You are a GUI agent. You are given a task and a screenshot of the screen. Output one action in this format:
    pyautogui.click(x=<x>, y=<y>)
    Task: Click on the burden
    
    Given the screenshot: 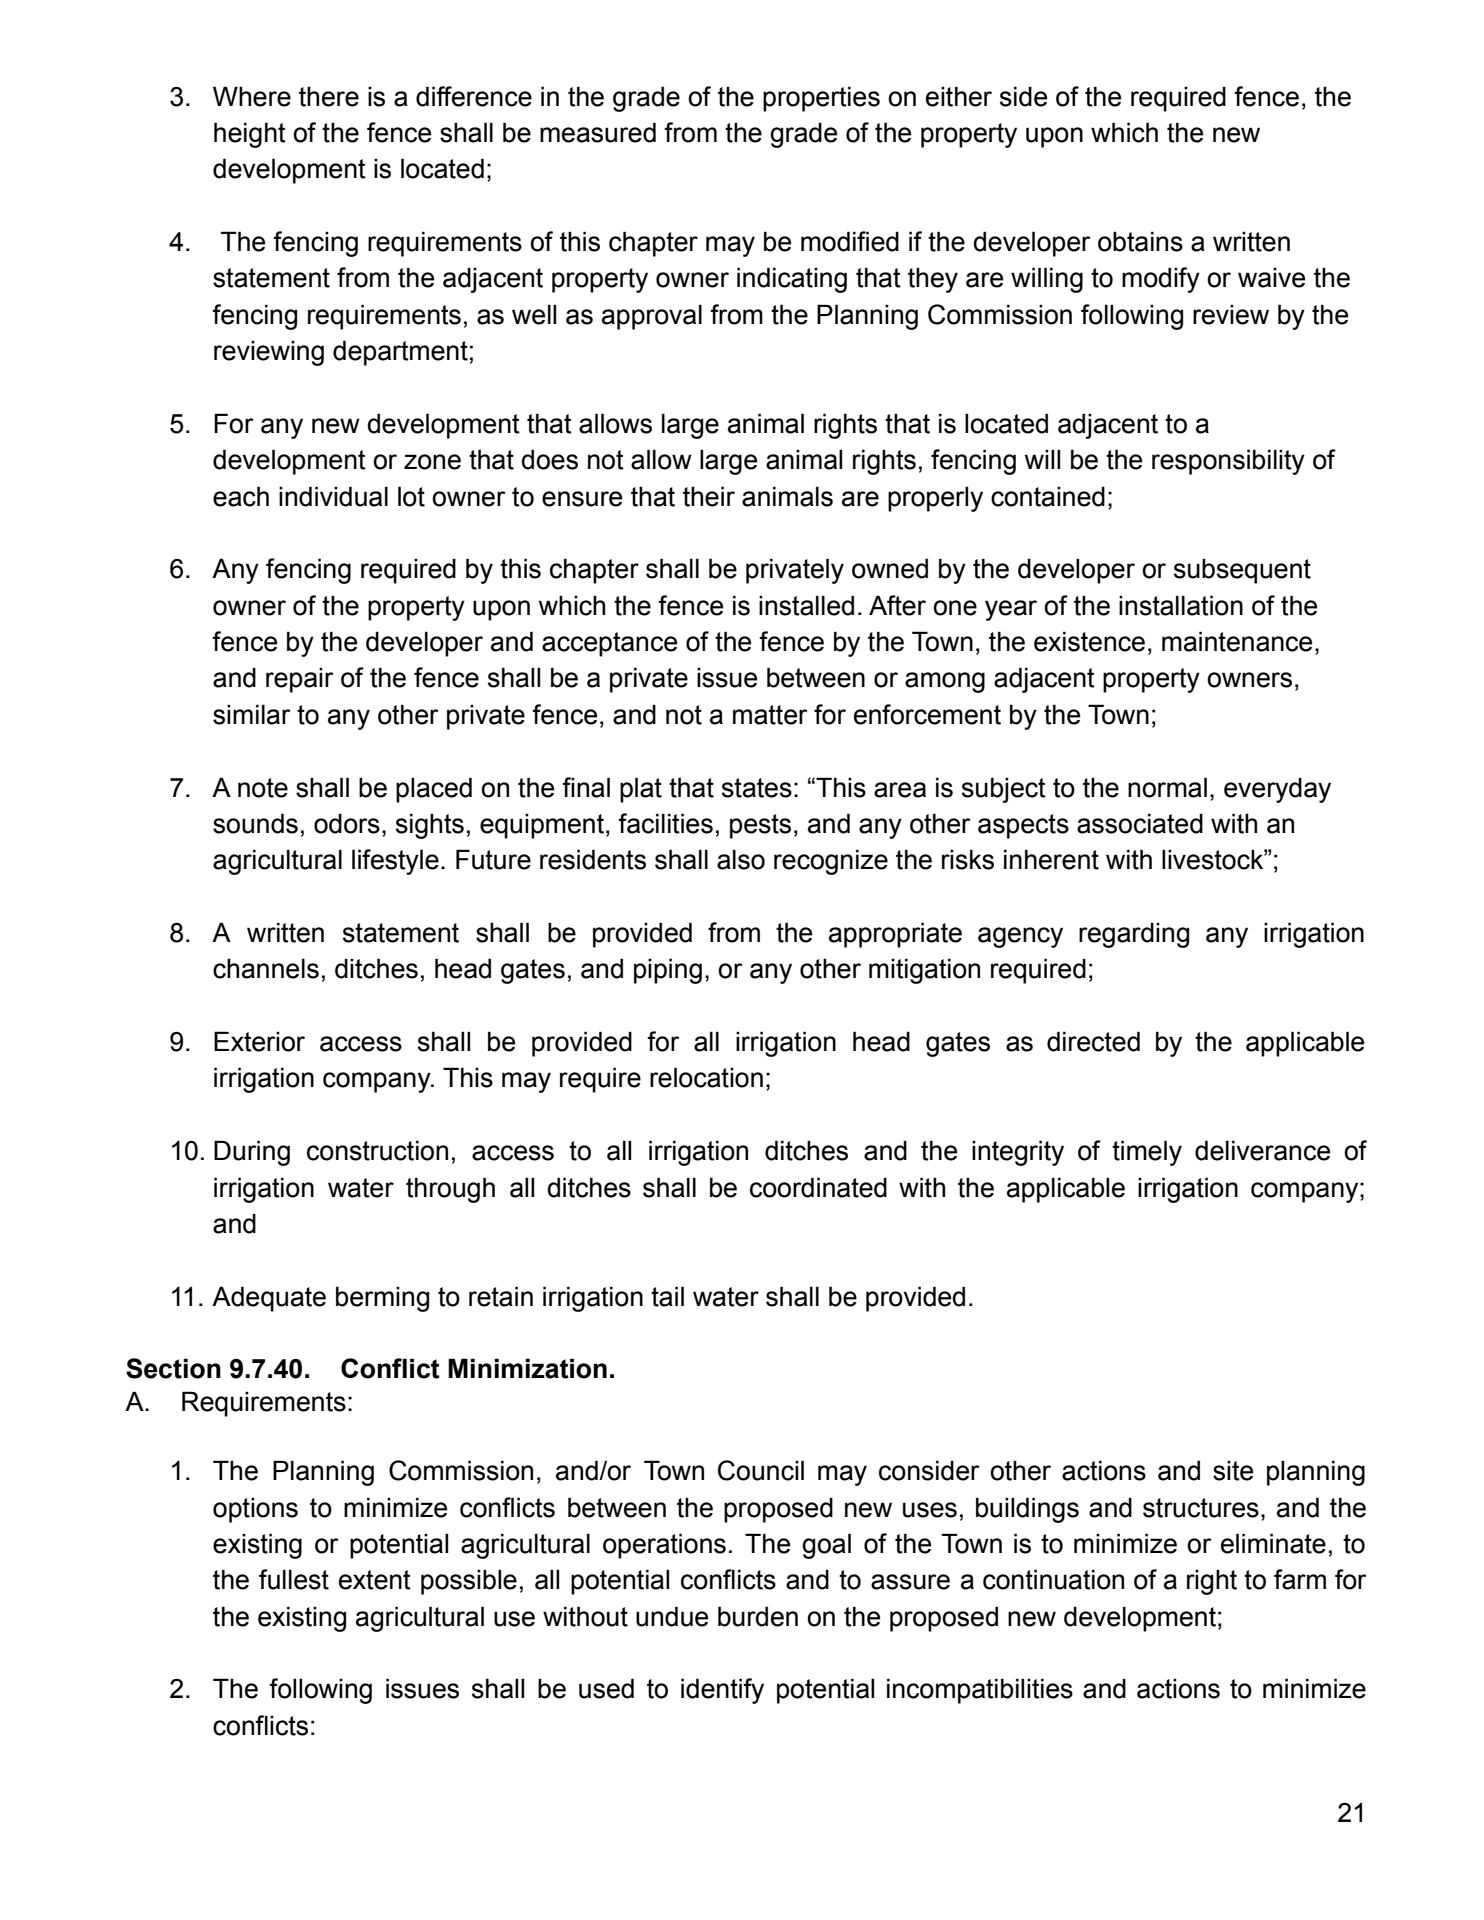 What is the action you would take?
    pyautogui.click(x=758, y=1616)
